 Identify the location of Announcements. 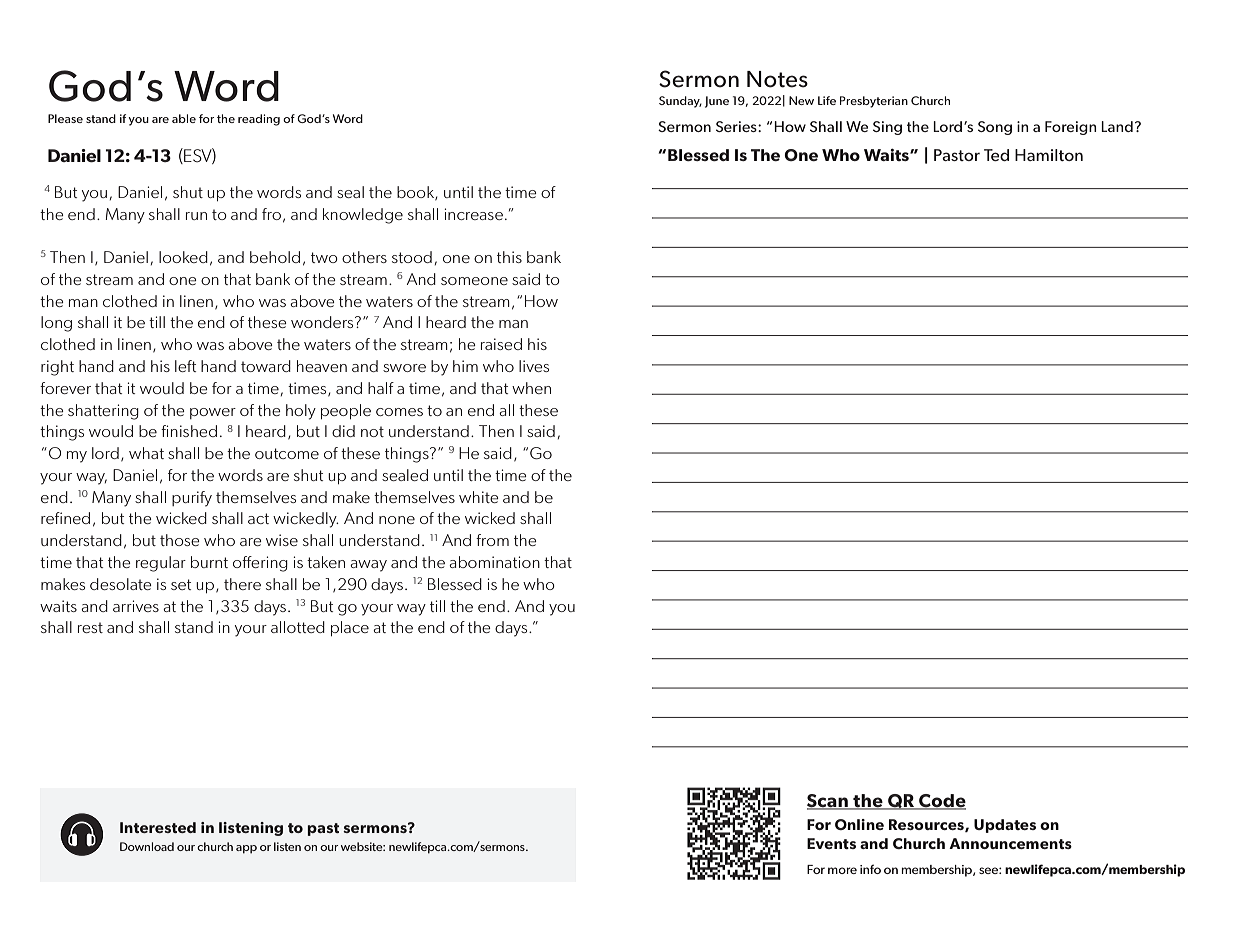
(1010, 843).
